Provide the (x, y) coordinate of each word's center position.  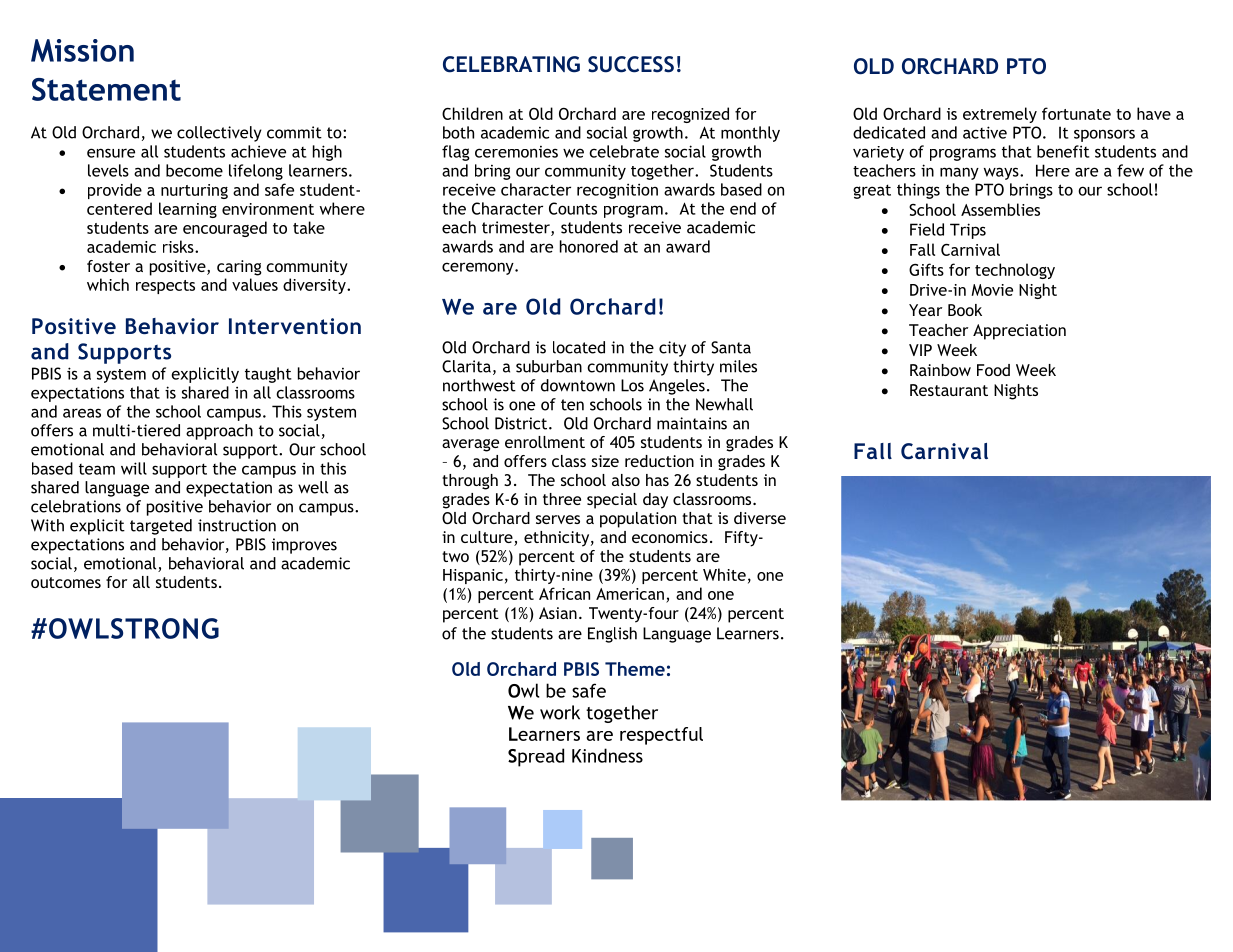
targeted (161, 527)
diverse (760, 518)
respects (165, 287)
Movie (992, 290)
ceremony (479, 268)
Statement (106, 89)
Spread (536, 757)
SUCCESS (631, 64)
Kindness (607, 755)
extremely (1000, 115)
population (638, 520)
